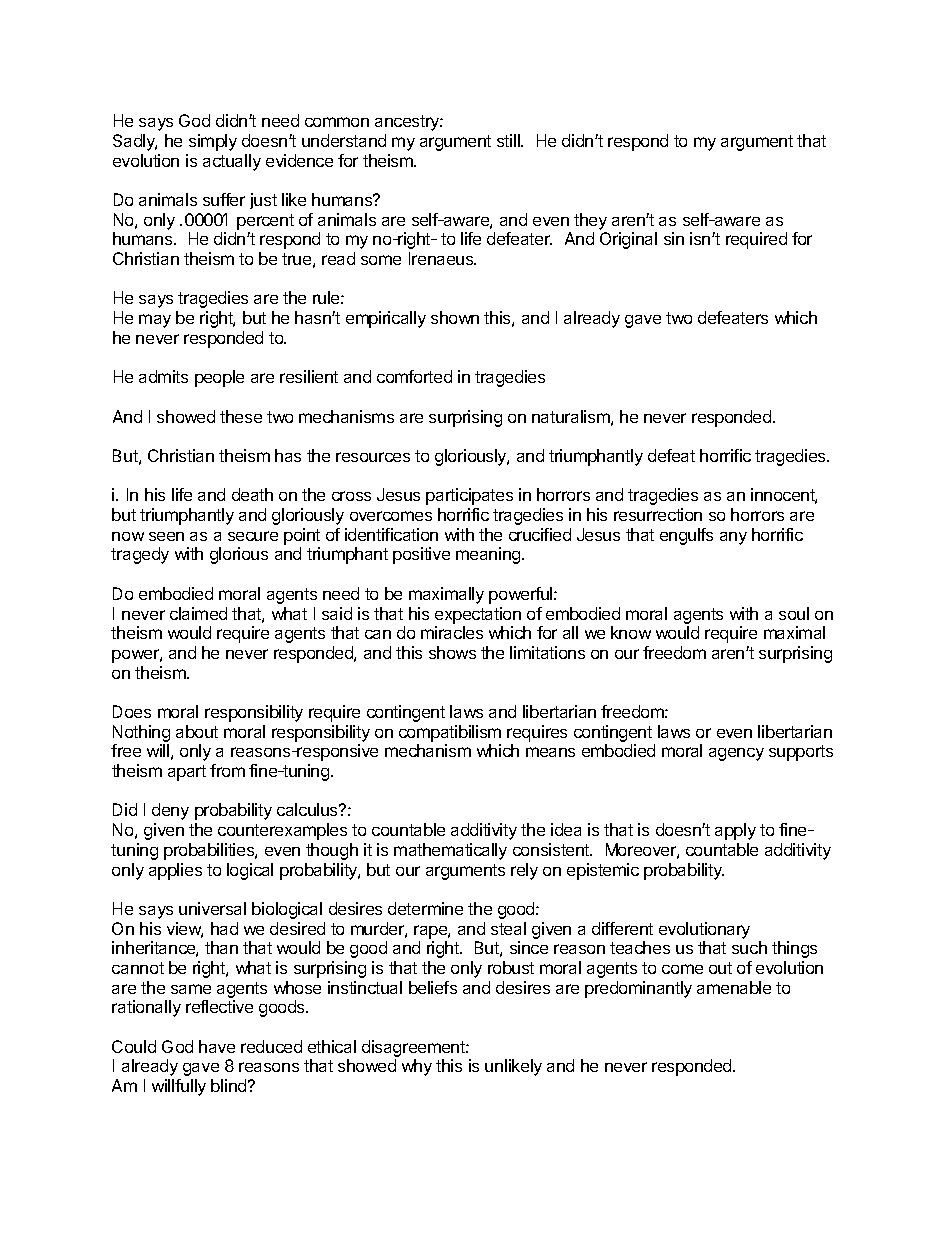 Image resolution: width=952 pixels, height=1233 pixels. Describe the element at coordinates (478, 615) in the document. I see `expectation` at that location.
